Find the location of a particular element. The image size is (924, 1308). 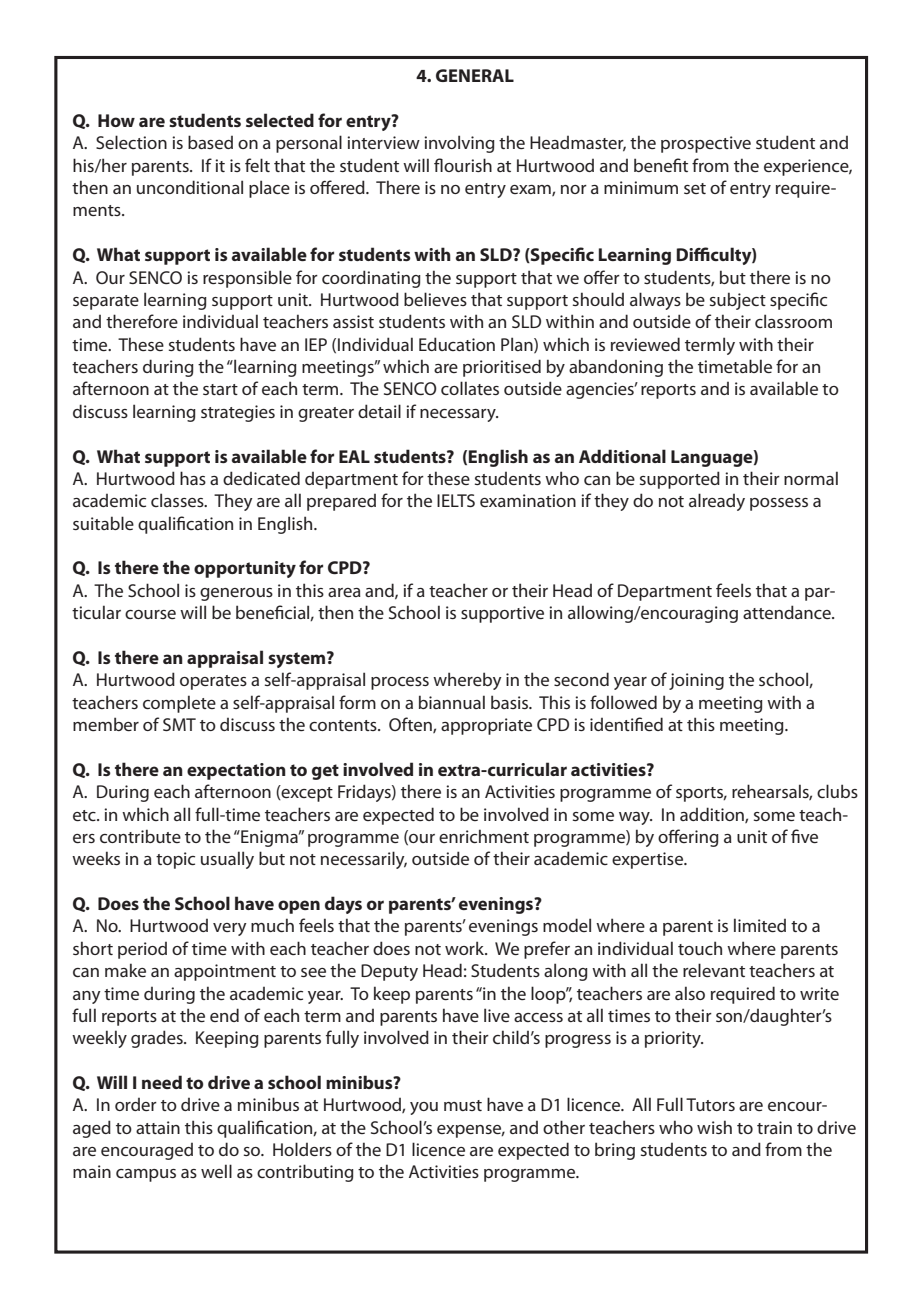

attendance is located at coordinates (788, 612).
